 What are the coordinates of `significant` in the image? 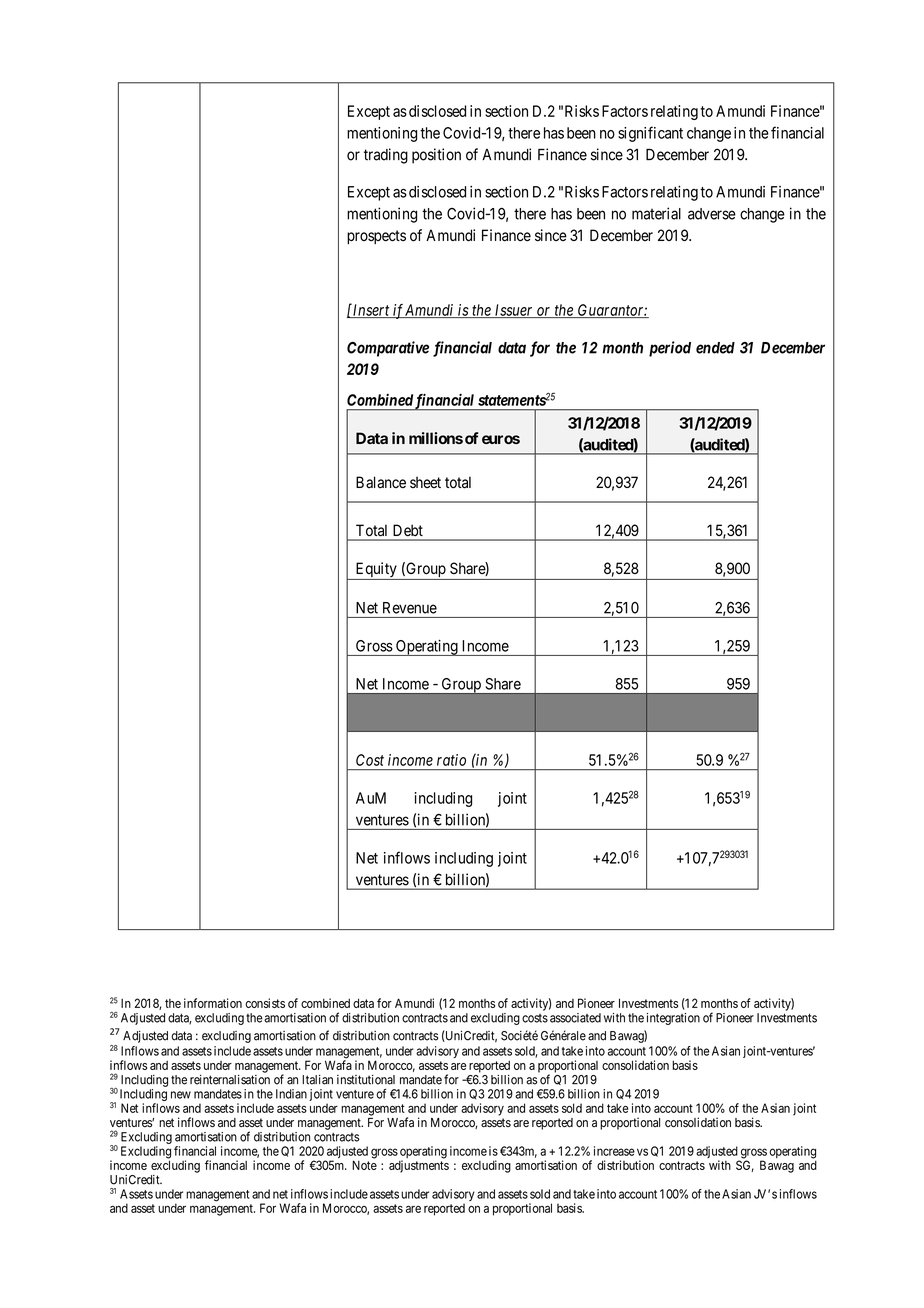 It's located at (650, 134).
